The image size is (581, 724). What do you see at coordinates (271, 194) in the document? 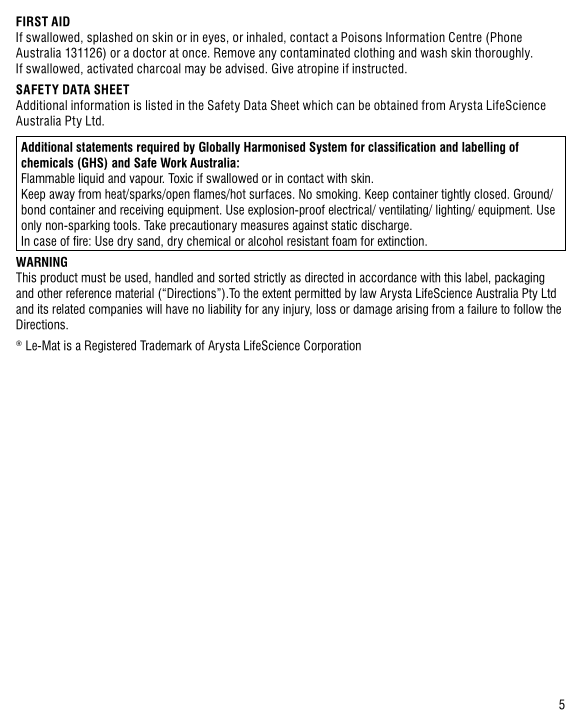
I see `surfaces` at bounding box center [271, 194].
